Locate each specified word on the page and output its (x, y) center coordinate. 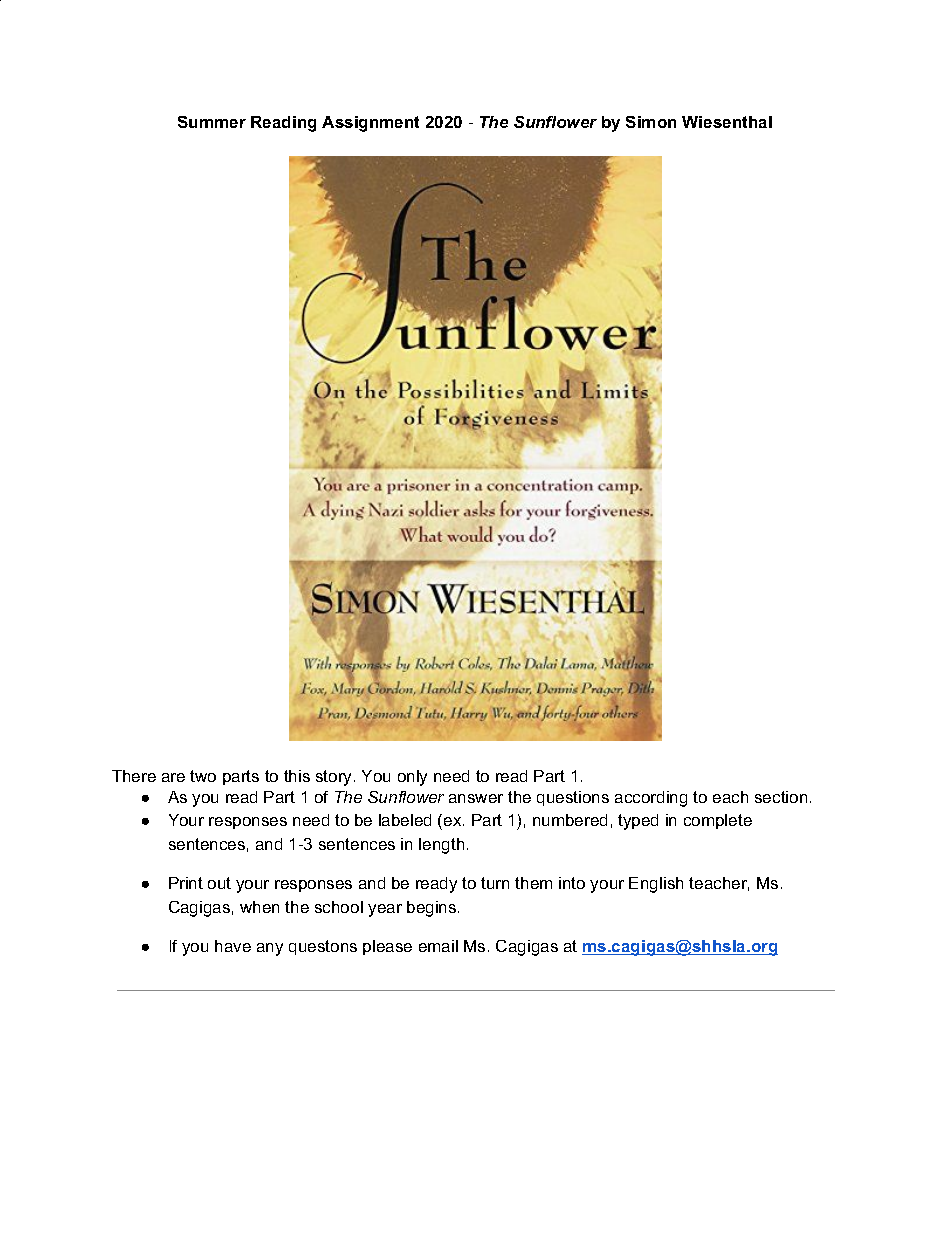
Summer (212, 122)
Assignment (370, 124)
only (412, 778)
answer (476, 798)
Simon (651, 122)
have (233, 946)
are (173, 777)
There (134, 776)
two (203, 776)
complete (718, 821)
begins (433, 909)
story (335, 778)
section (781, 797)
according (651, 799)
